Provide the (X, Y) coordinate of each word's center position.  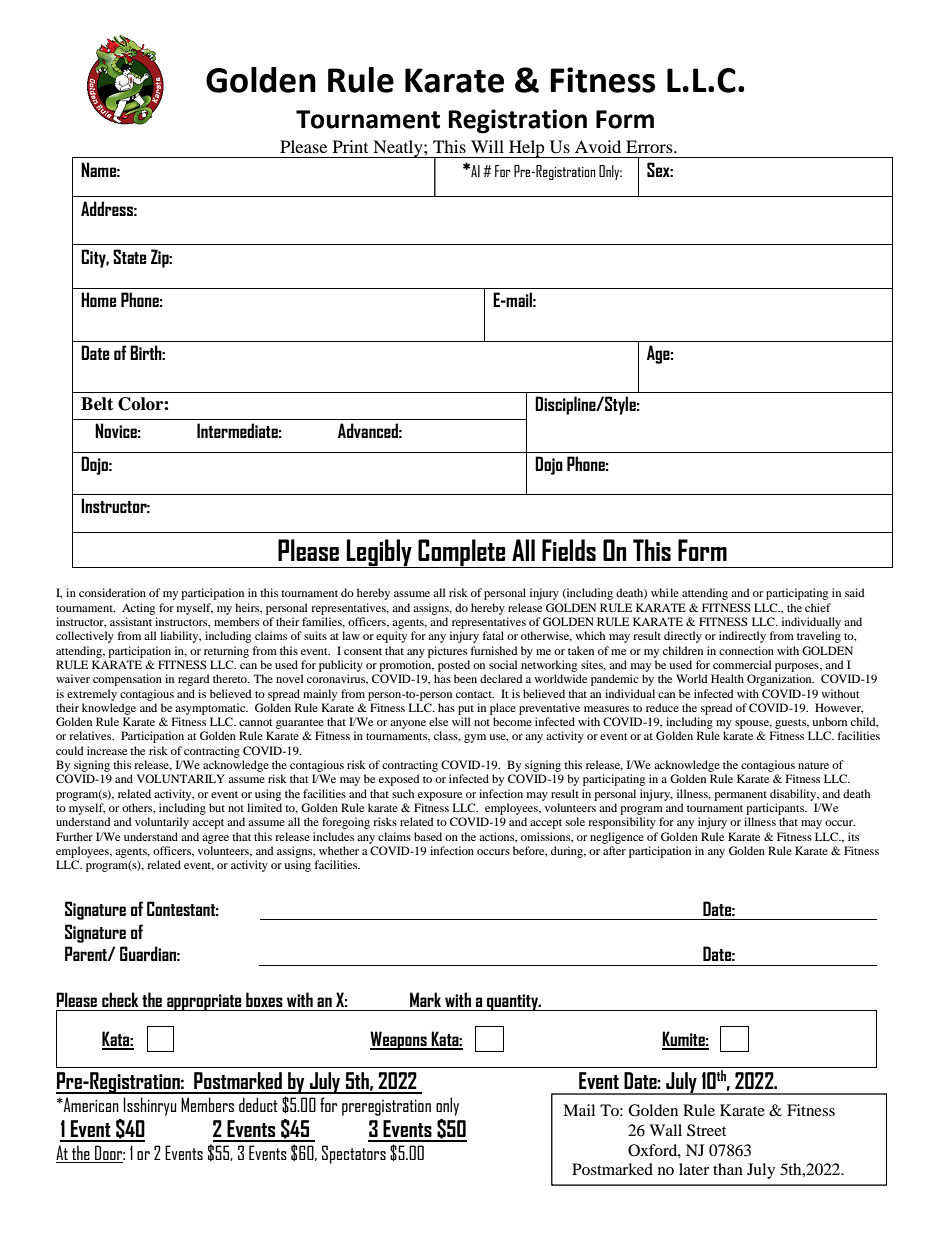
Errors (650, 146)
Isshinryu (149, 1106)
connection (746, 650)
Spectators (354, 1154)
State (129, 256)
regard (194, 680)
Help (527, 149)
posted (454, 666)
